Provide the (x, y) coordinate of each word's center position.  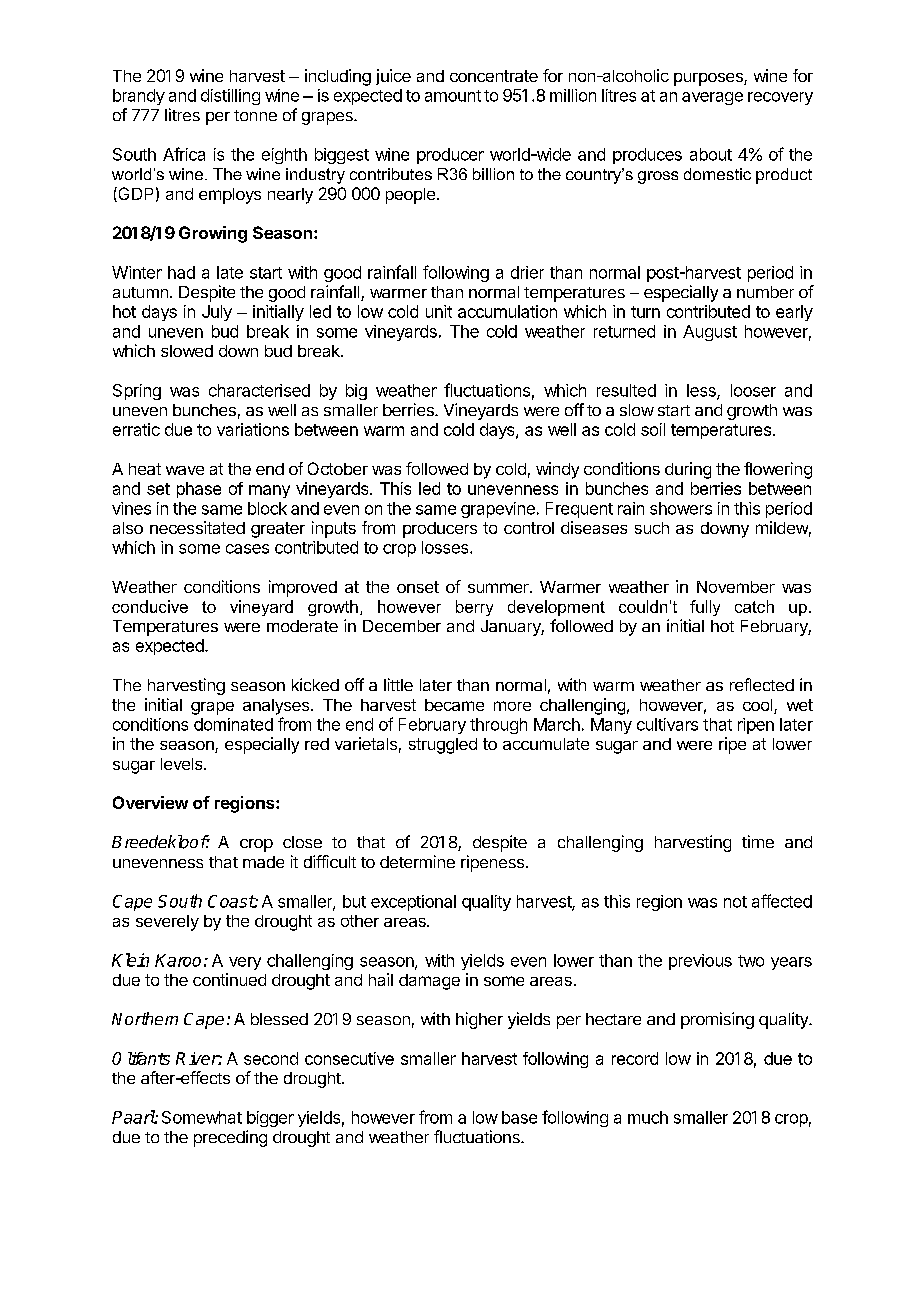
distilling (230, 97)
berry (474, 608)
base (519, 1117)
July (217, 313)
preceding (230, 1138)
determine (417, 861)
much (648, 1117)
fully (705, 608)
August (710, 333)
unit (439, 311)
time (758, 841)
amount (453, 96)
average (712, 98)
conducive (150, 606)
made (263, 862)
